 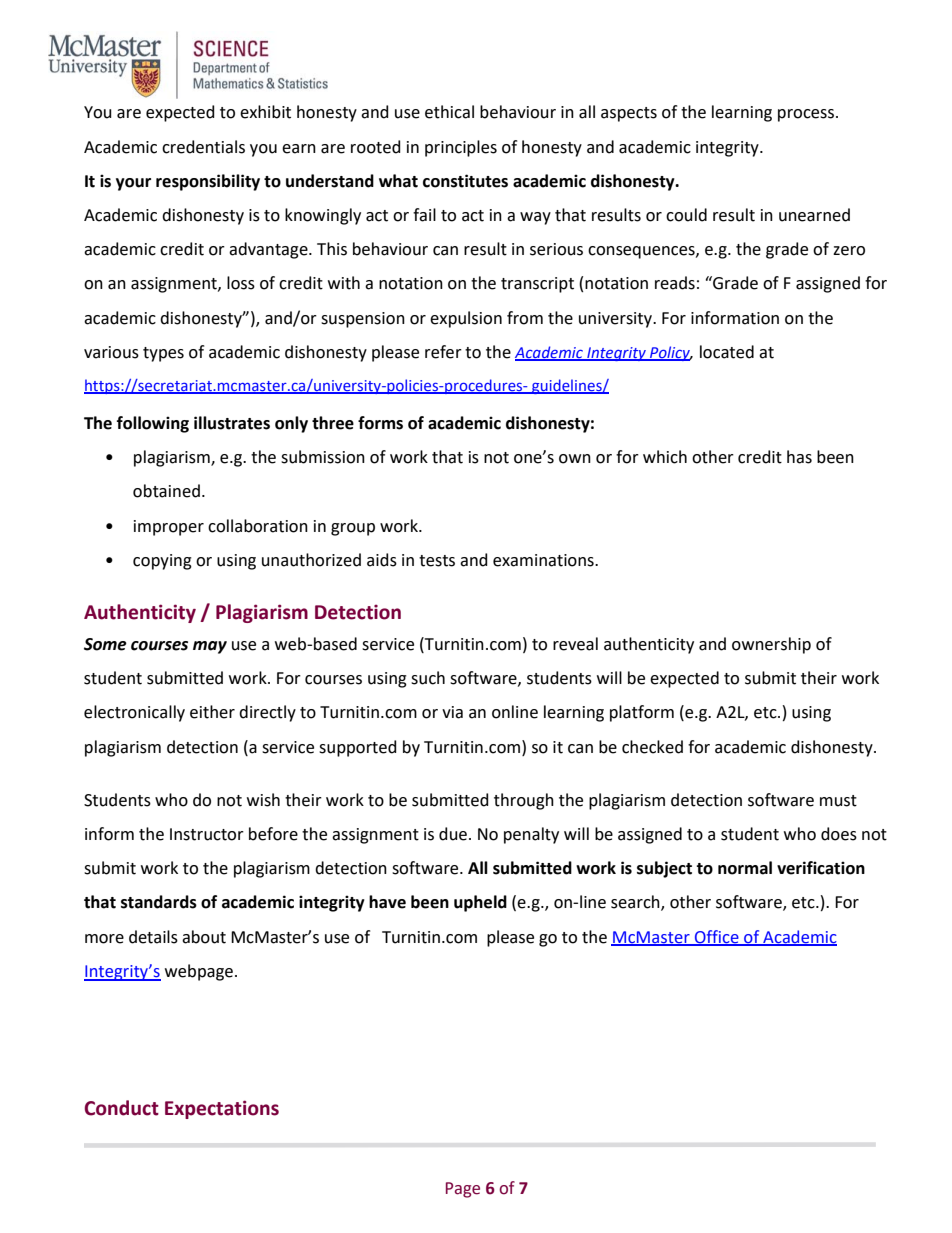 I want to click on credentials, so click(x=203, y=147).
